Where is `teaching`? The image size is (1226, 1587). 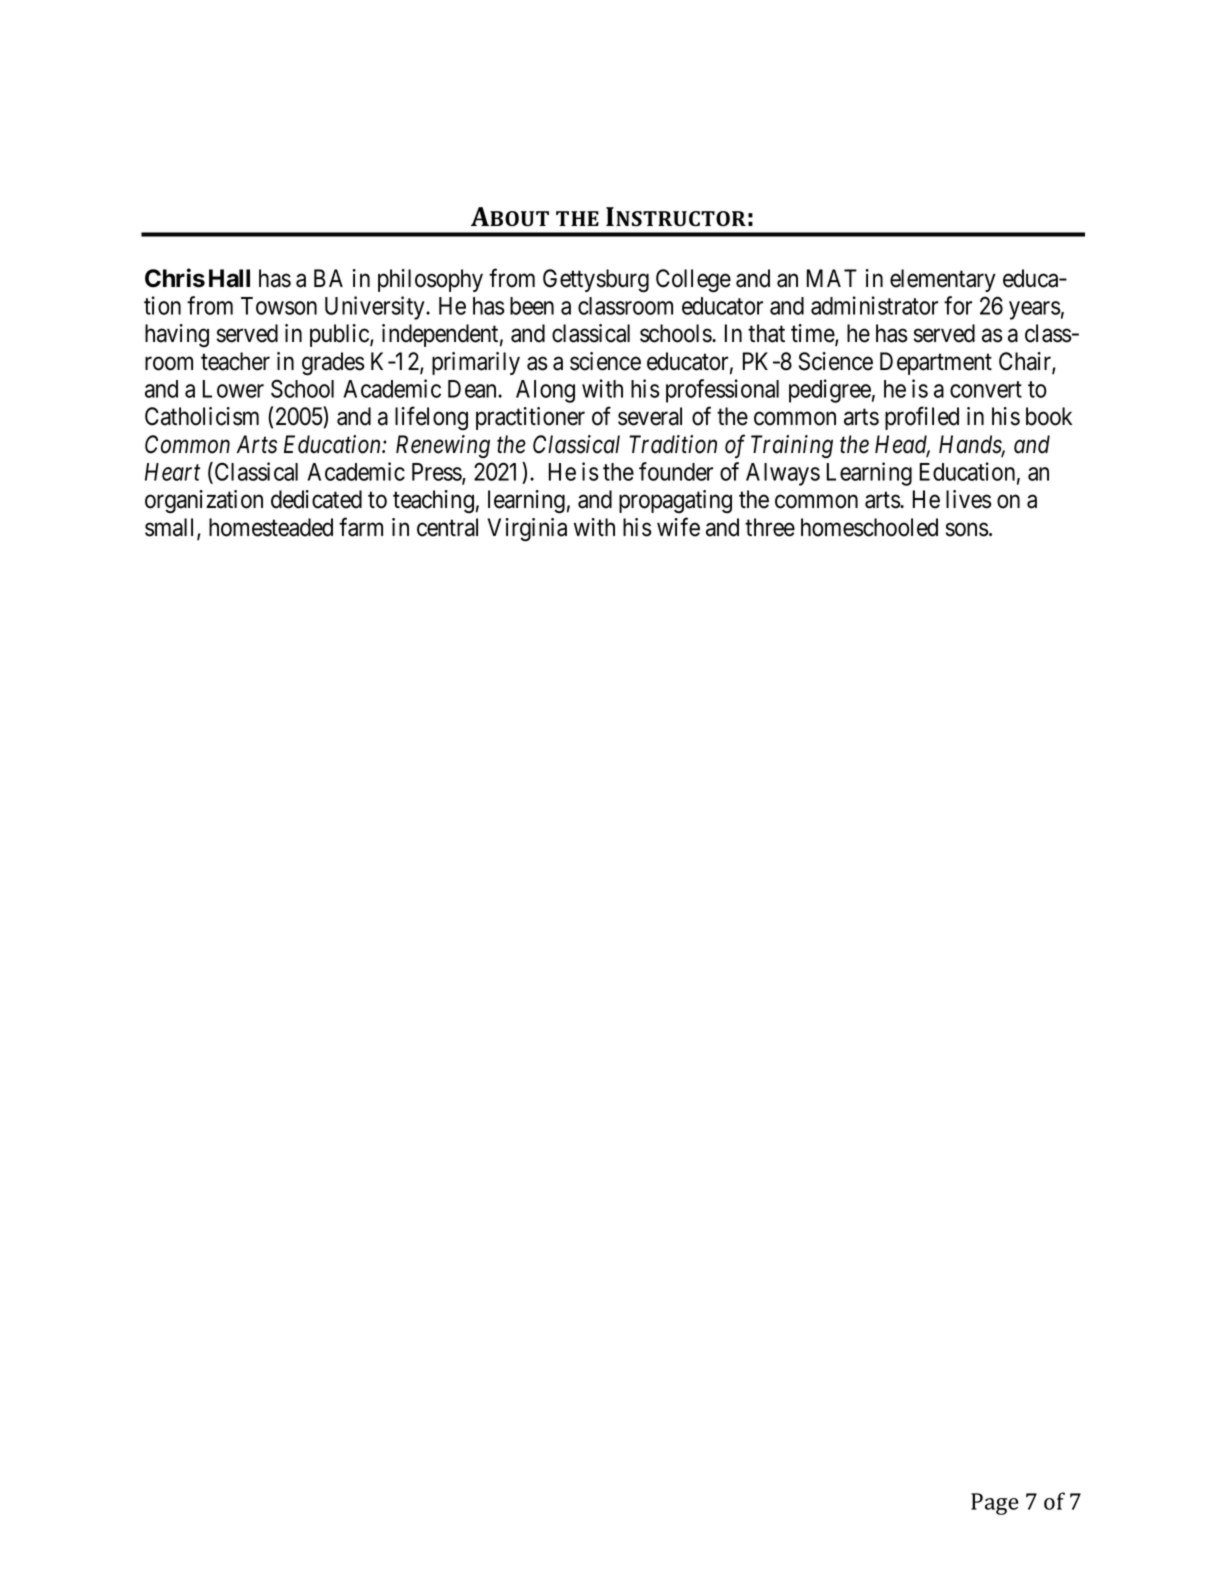 teaching is located at coordinates (433, 501).
